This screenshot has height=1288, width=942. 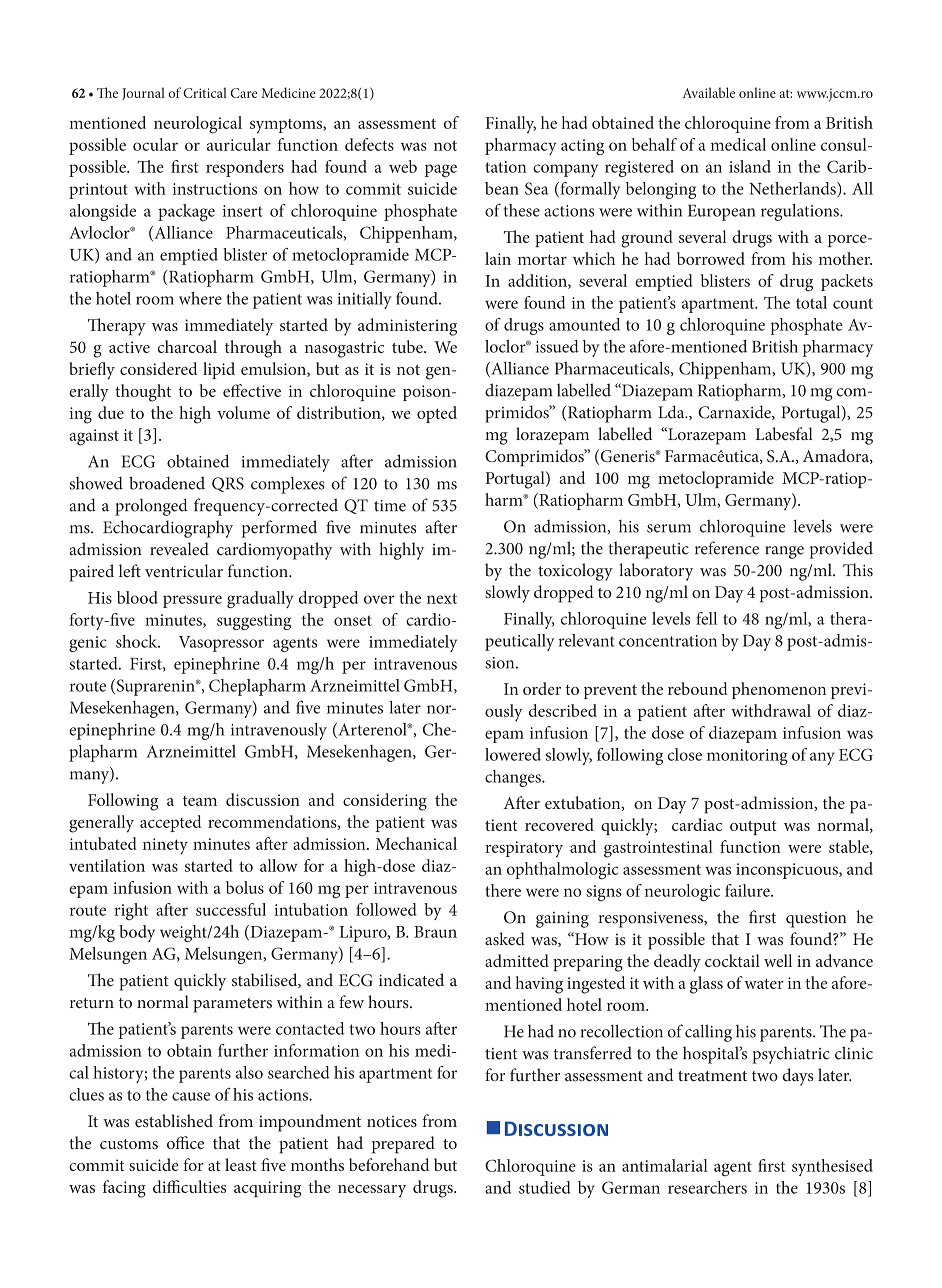 What do you see at coordinates (750, 166) in the screenshot?
I see `island` at bounding box center [750, 166].
